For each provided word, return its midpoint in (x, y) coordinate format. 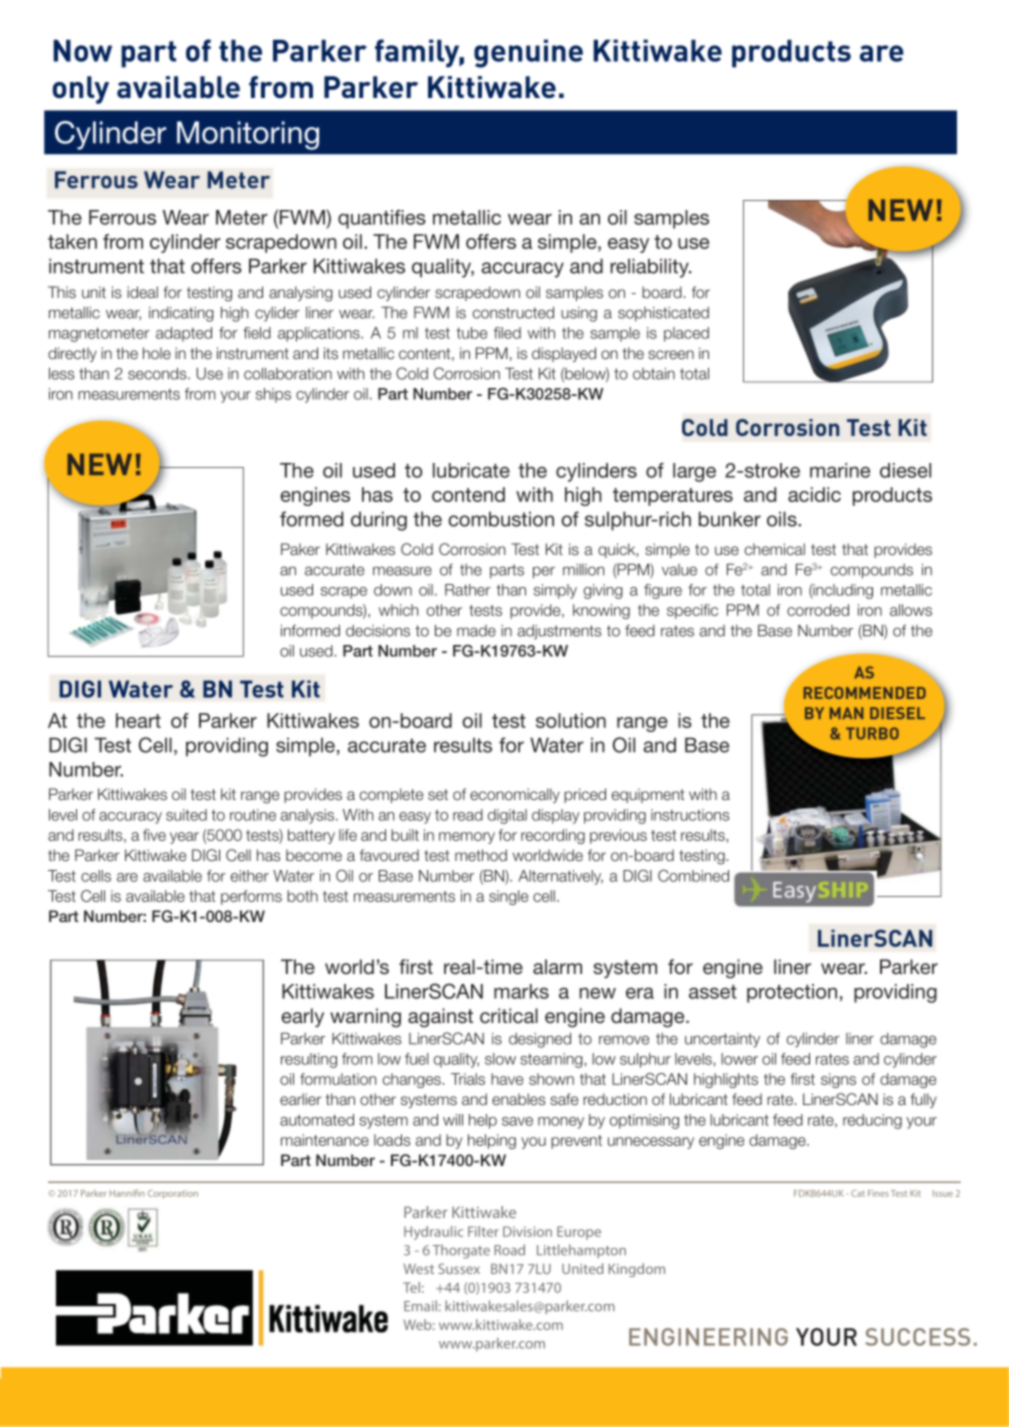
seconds (158, 373)
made (476, 631)
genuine (528, 53)
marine (840, 470)
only (81, 90)
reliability (650, 268)
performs (251, 897)
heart (138, 720)
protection (792, 993)
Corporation (173, 1194)
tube (471, 333)
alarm (557, 967)
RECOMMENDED (865, 693)
